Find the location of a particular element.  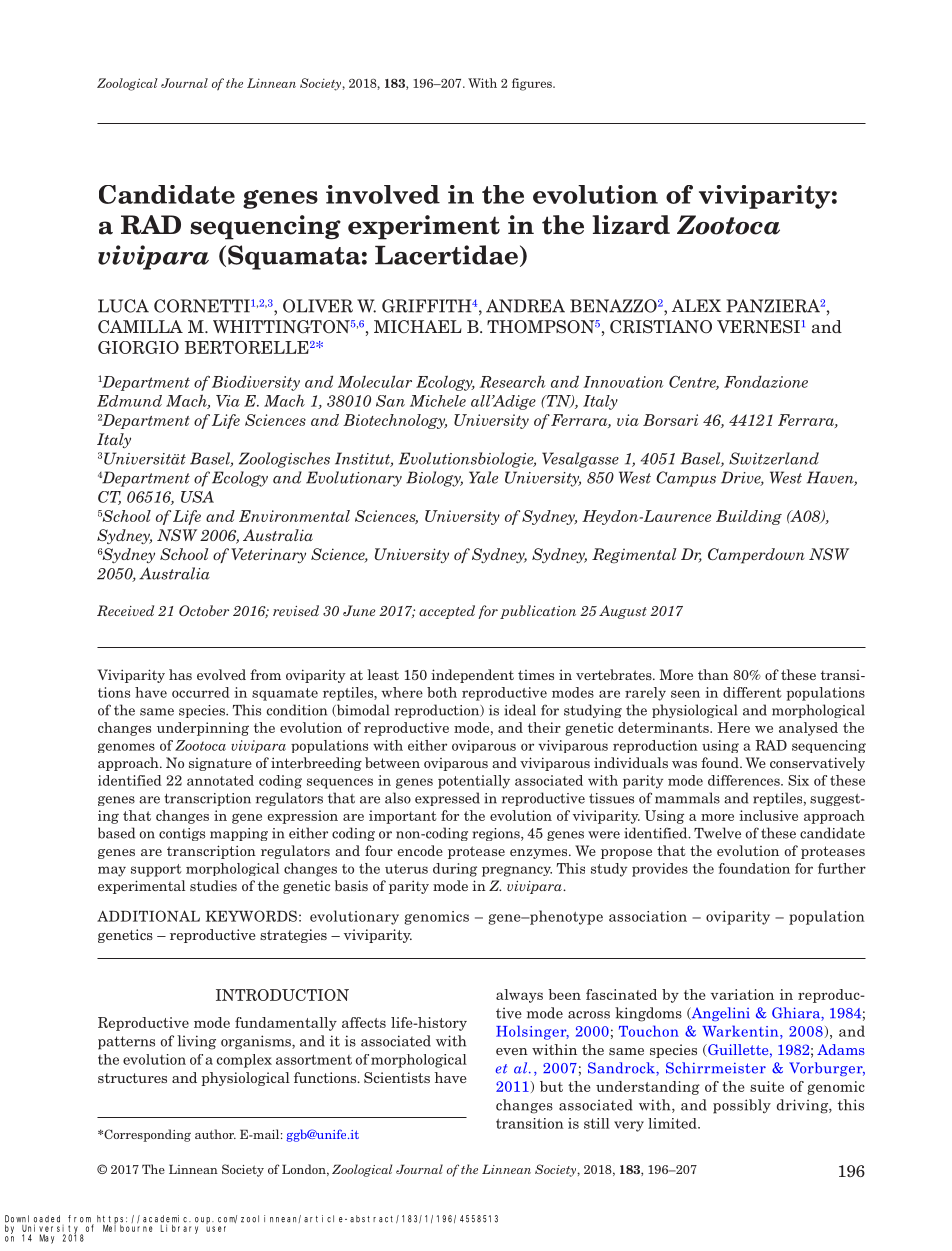

Melbourne is located at coordinates (128, 1227).
